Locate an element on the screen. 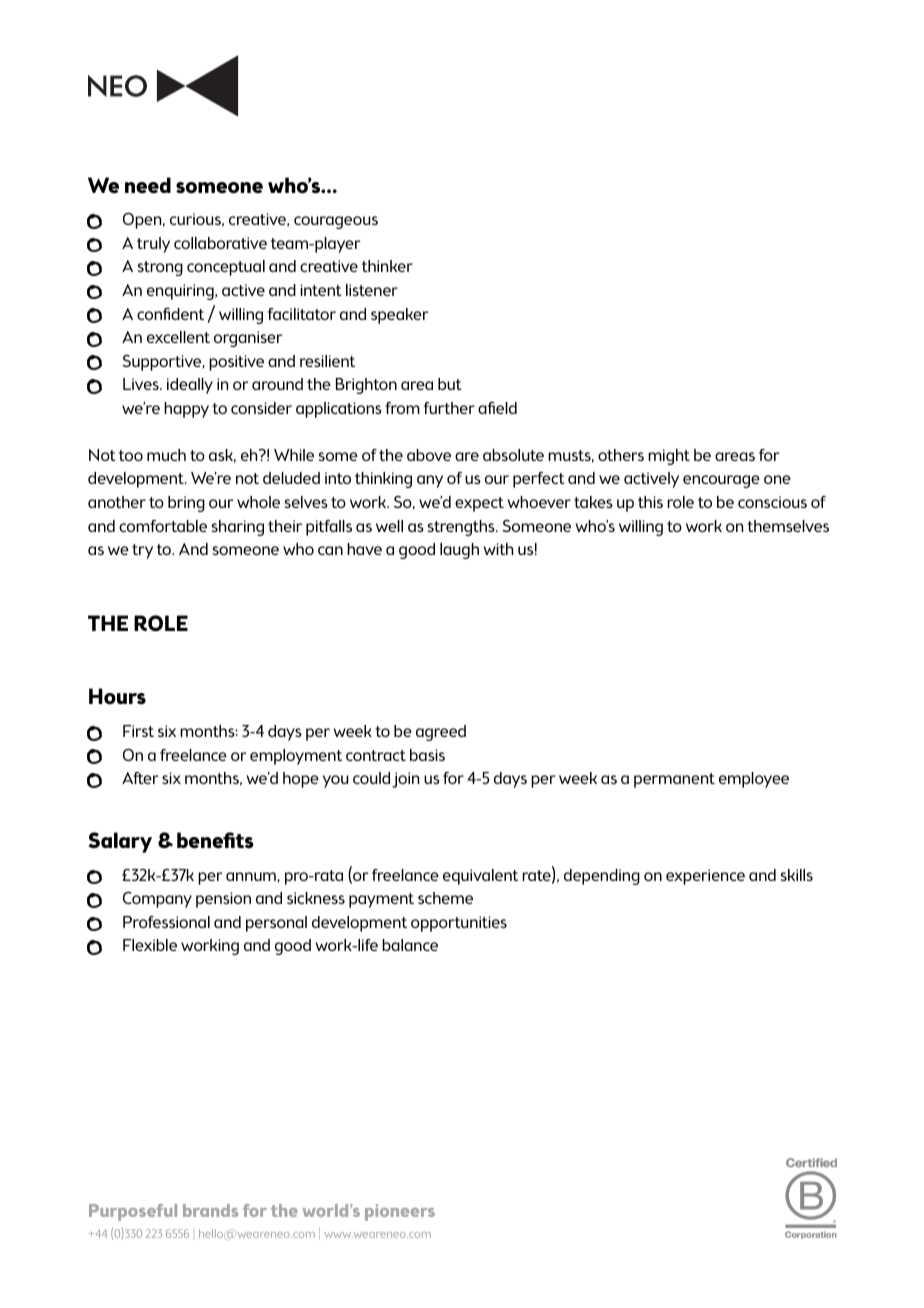  employee is located at coordinates (754, 780).
